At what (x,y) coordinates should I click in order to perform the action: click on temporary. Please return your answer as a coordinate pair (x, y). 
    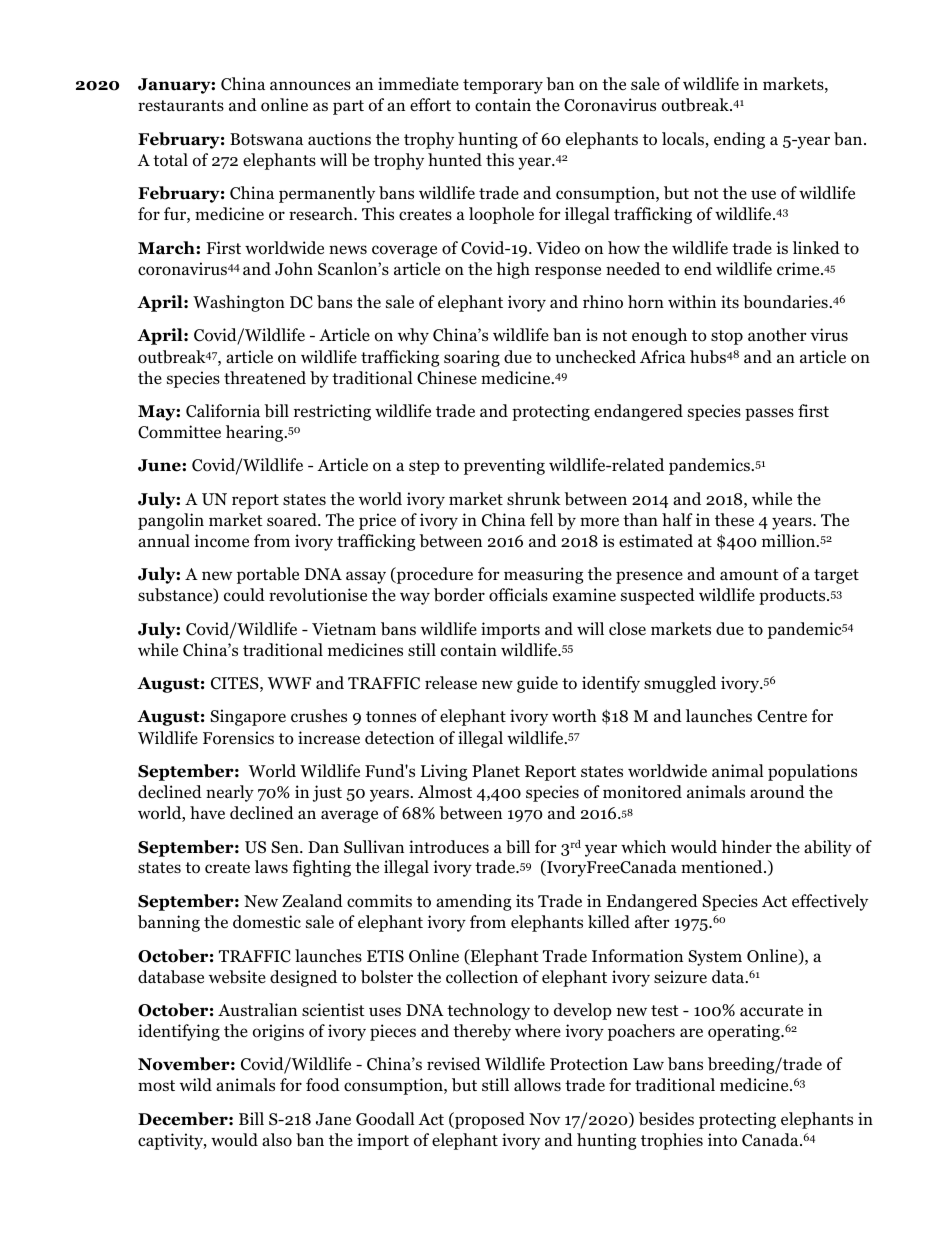
    Looking at the image, I should click on (503, 86).
